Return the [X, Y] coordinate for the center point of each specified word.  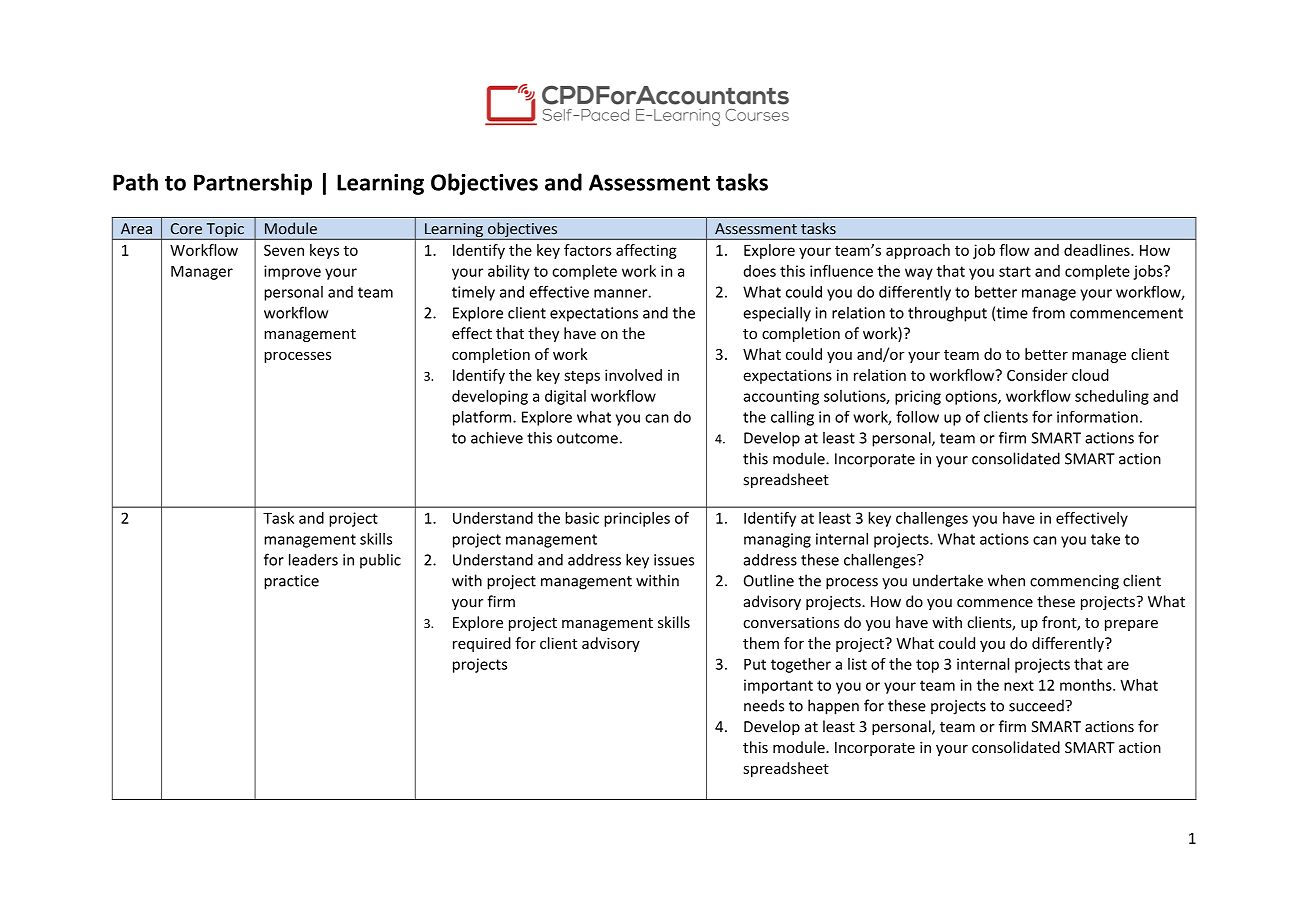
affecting [646, 251]
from [1048, 312]
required [482, 644]
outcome [587, 438]
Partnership [253, 184]
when [1006, 580]
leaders [313, 559]
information [1097, 417]
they [543, 334]
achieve [497, 437]
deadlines [1098, 250]
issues [674, 560]
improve [292, 272]
